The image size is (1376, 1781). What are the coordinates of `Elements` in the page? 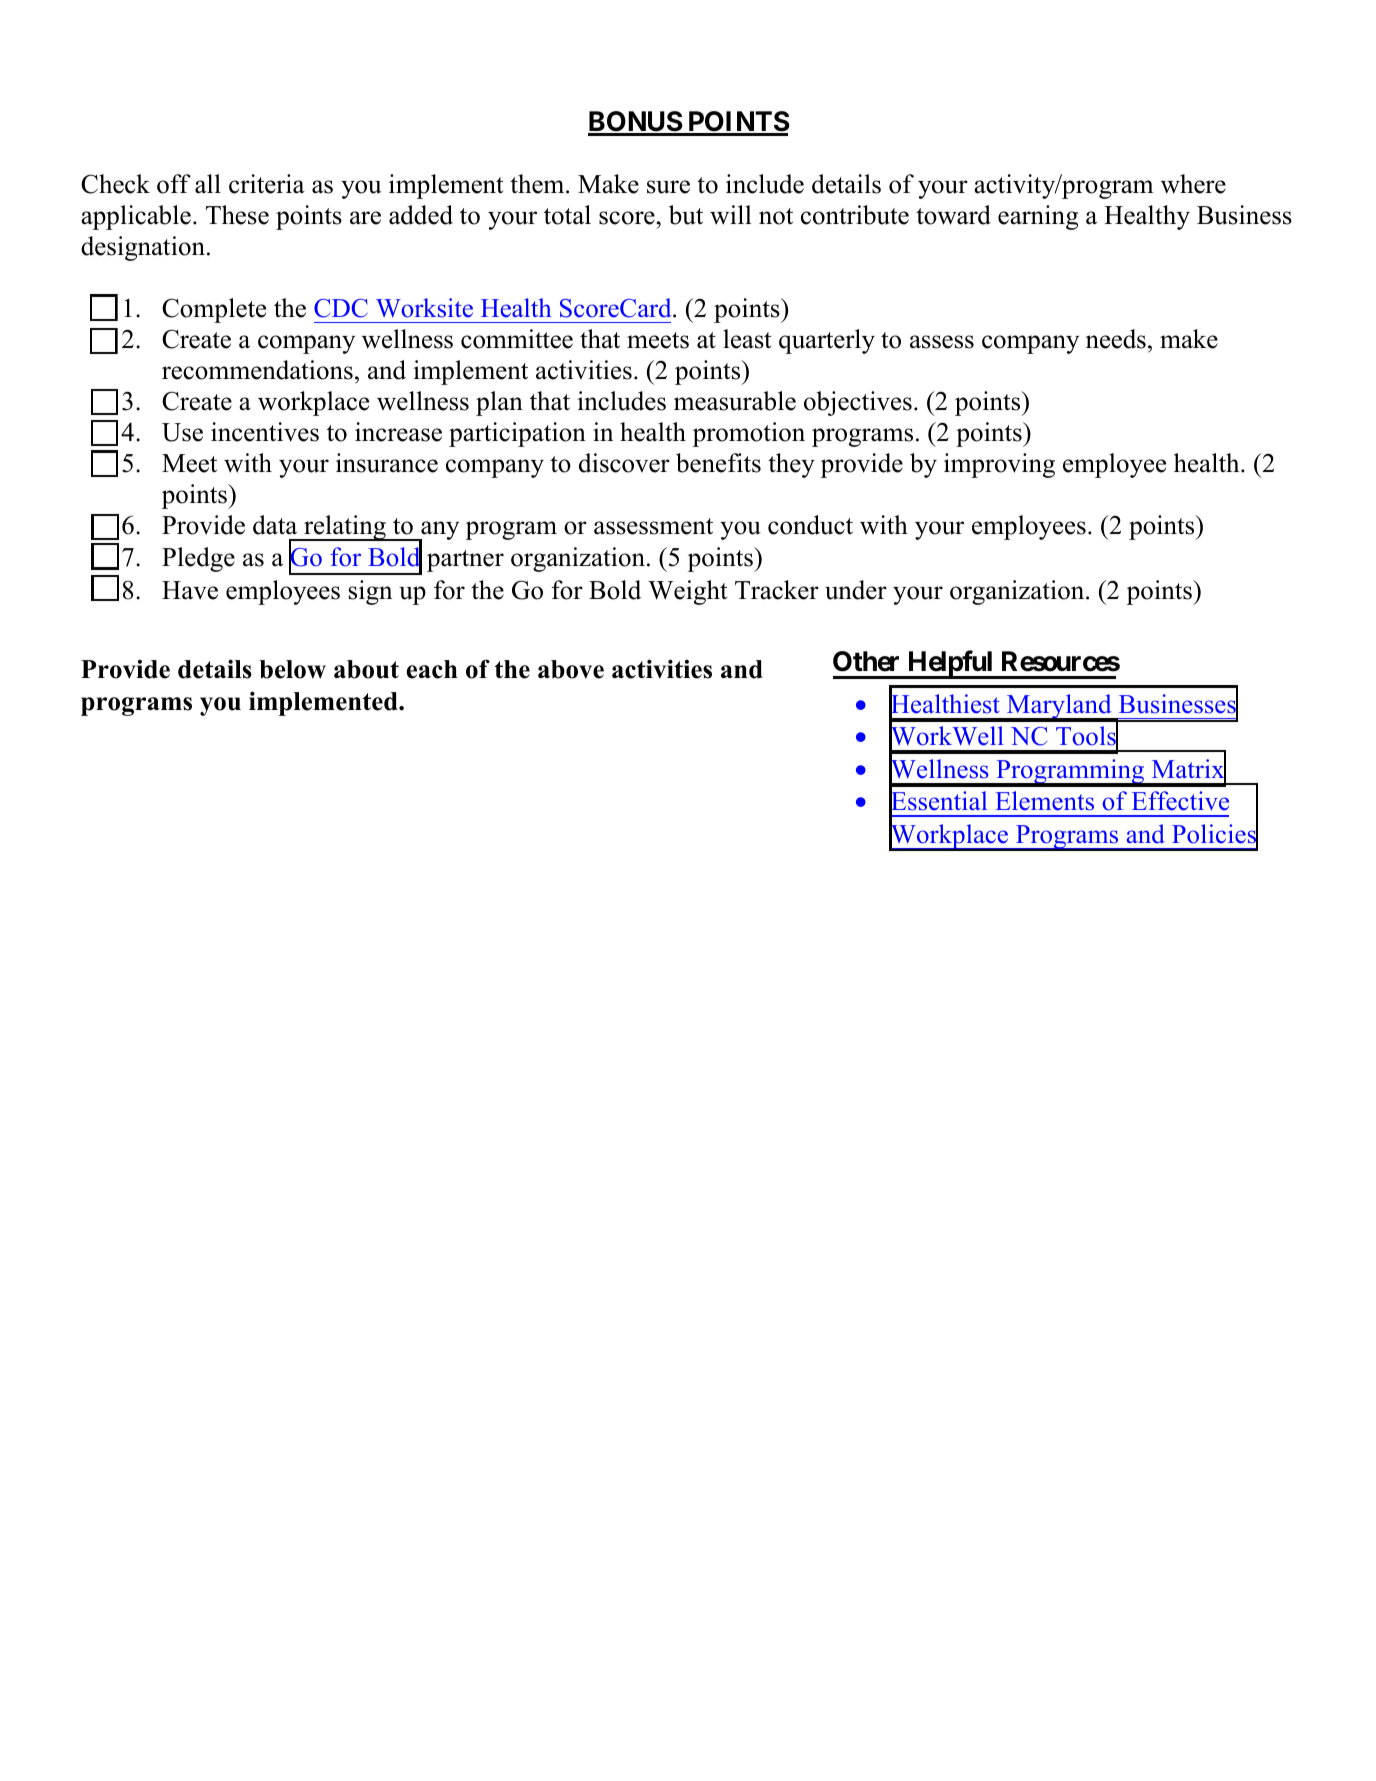 It's located at (1044, 801).
